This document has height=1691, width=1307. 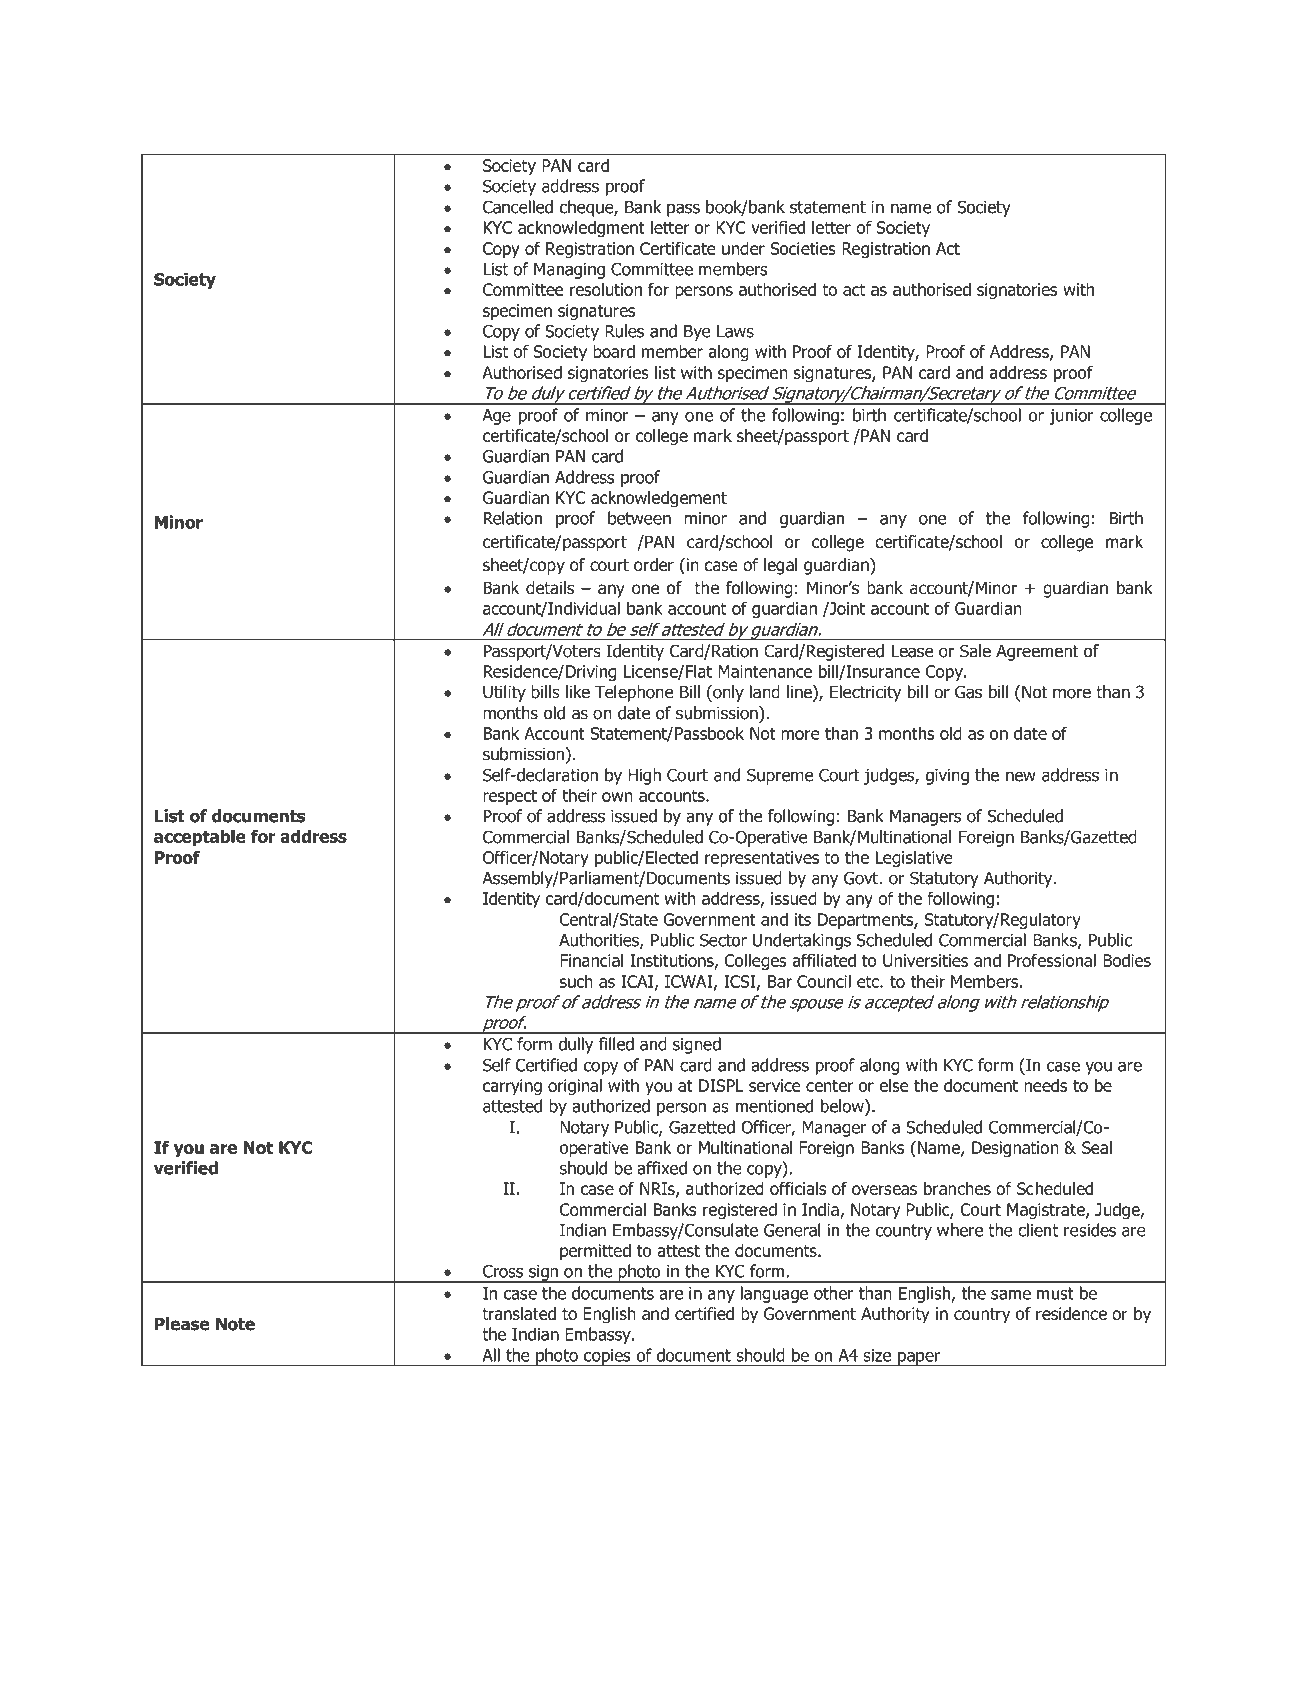 What do you see at coordinates (1037, 653) in the document?
I see `Agreement` at bounding box center [1037, 653].
